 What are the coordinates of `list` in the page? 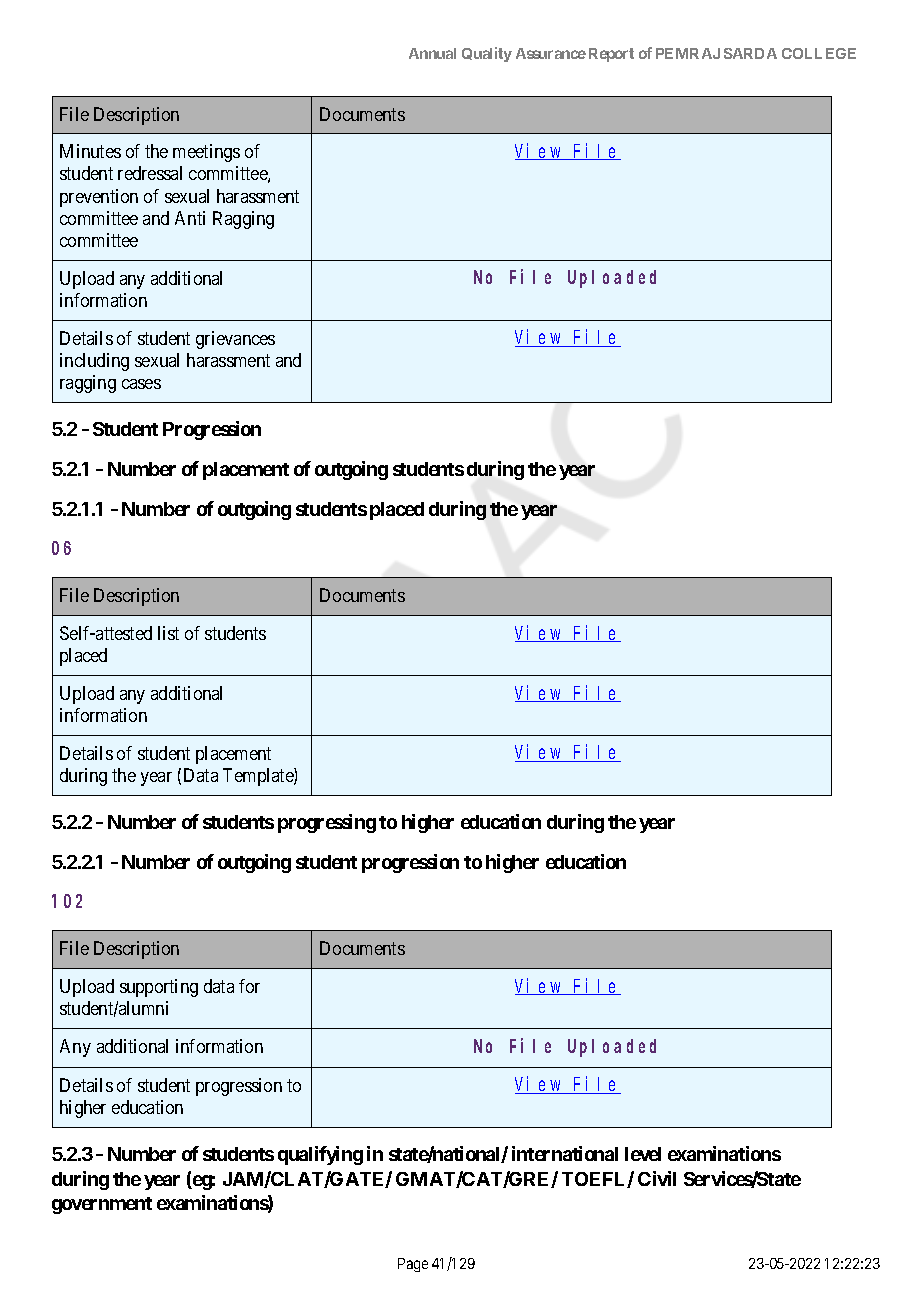 It's located at (168, 633).
